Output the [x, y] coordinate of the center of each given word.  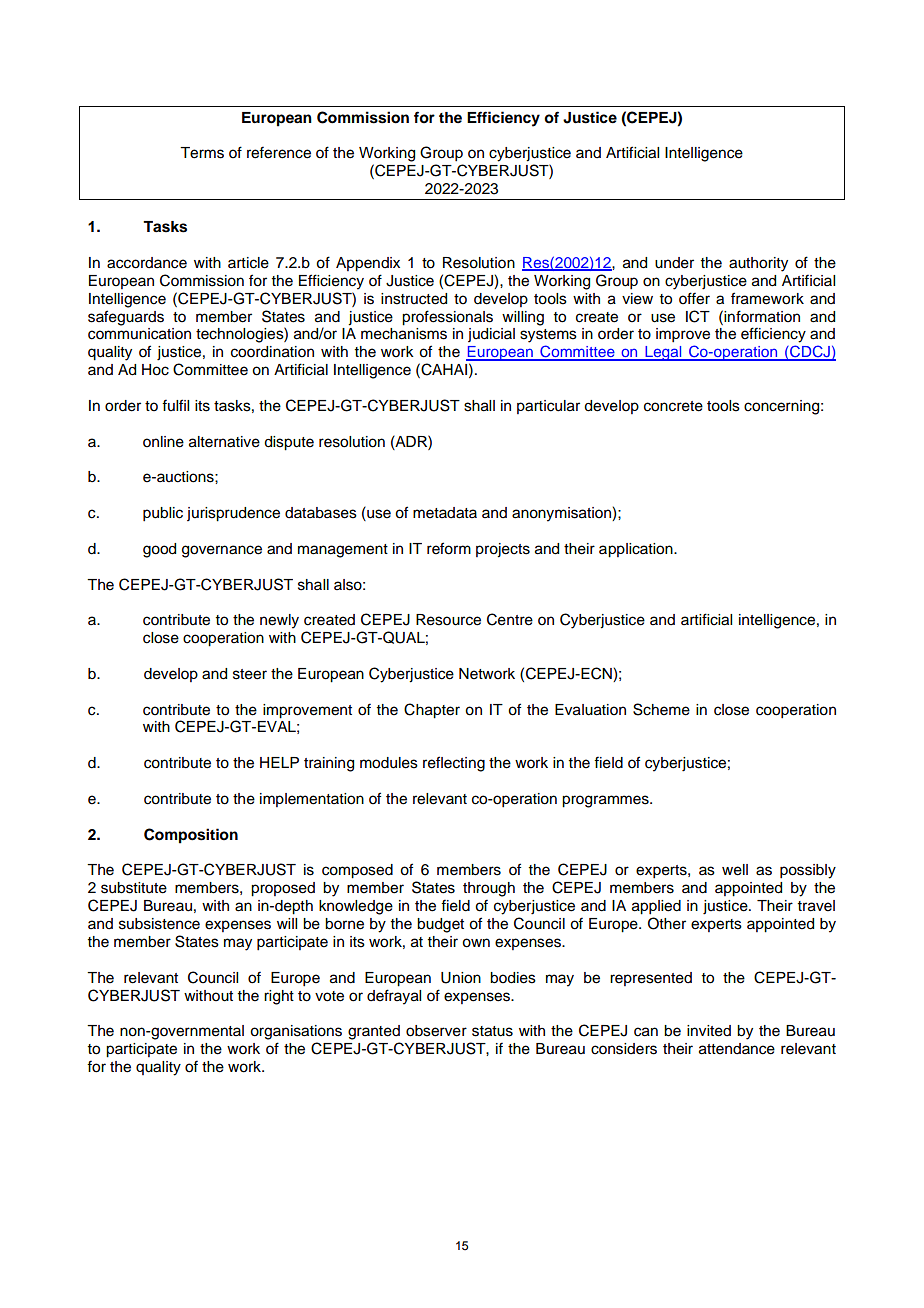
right [279, 997]
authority [758, 264]
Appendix [368, 264]
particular [548, 407]
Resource [448, 620]
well [735, 870]
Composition [191, 836]
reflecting [454, 764]
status [492, 1031]
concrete [673, 406]
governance [222, 551]
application [637, 550]
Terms [202, 153]
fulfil [175, 405]
